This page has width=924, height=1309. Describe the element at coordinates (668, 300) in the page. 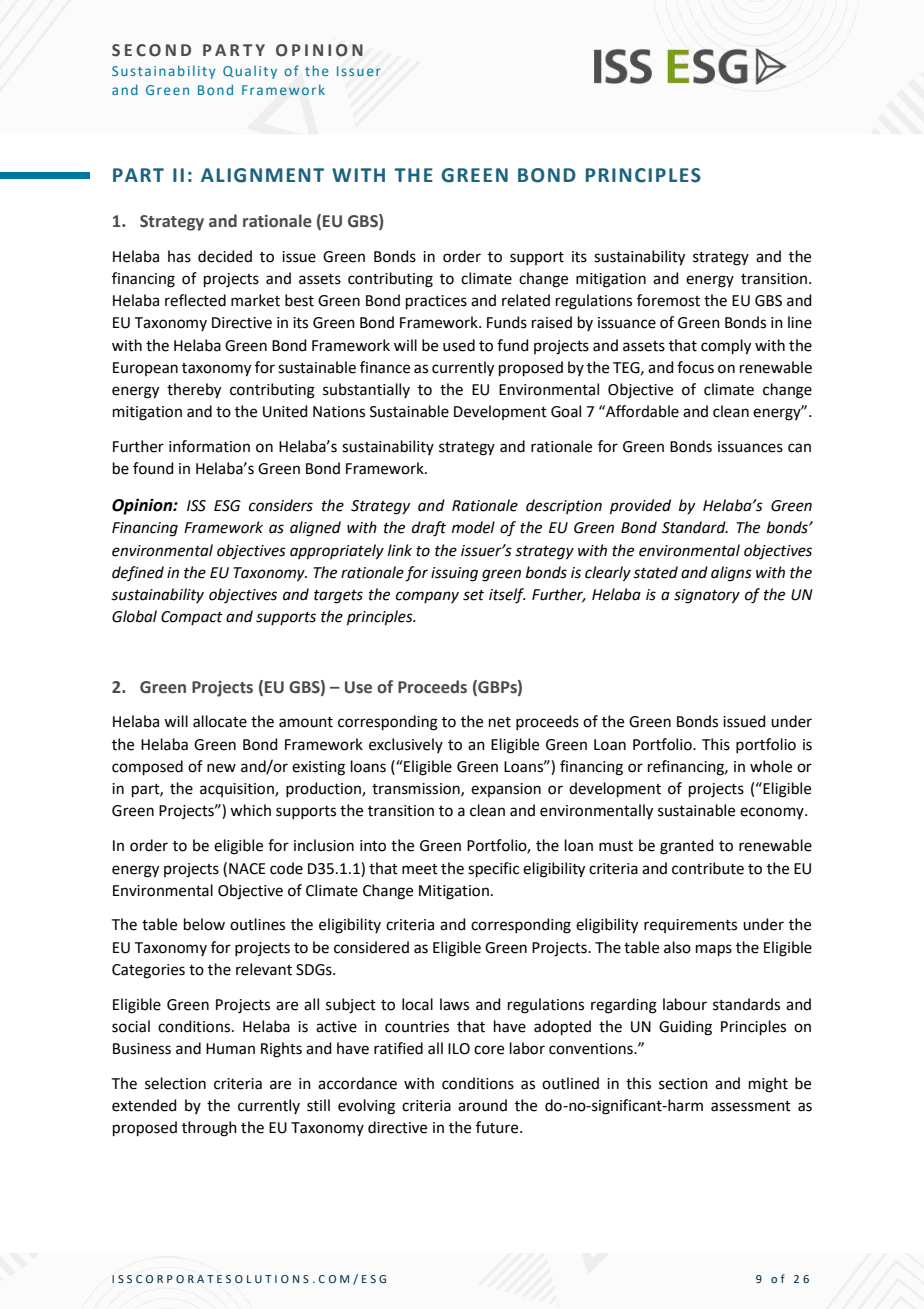

I see `foremost` at that location.
